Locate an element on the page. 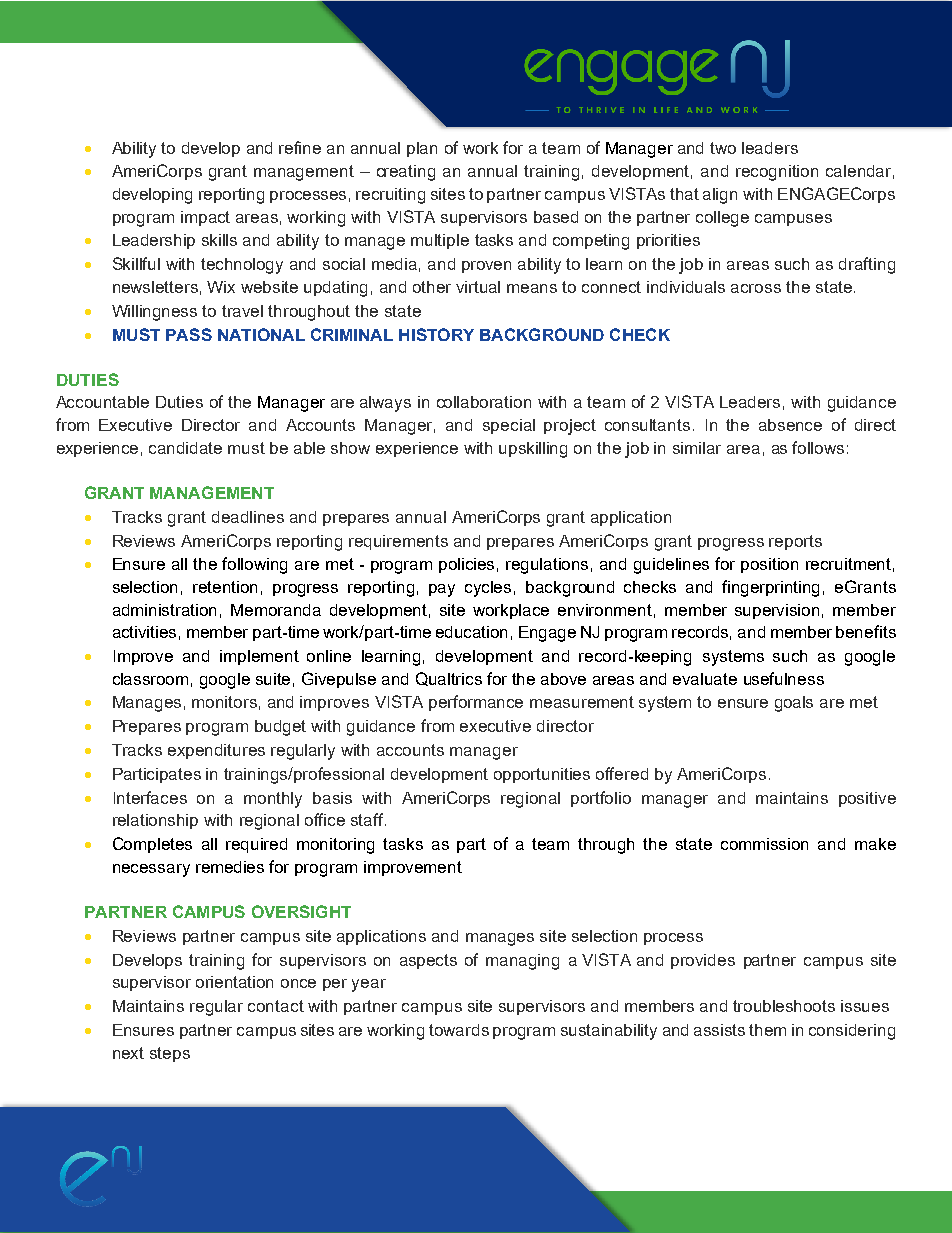  goals is located at coordinates (794, 704).
